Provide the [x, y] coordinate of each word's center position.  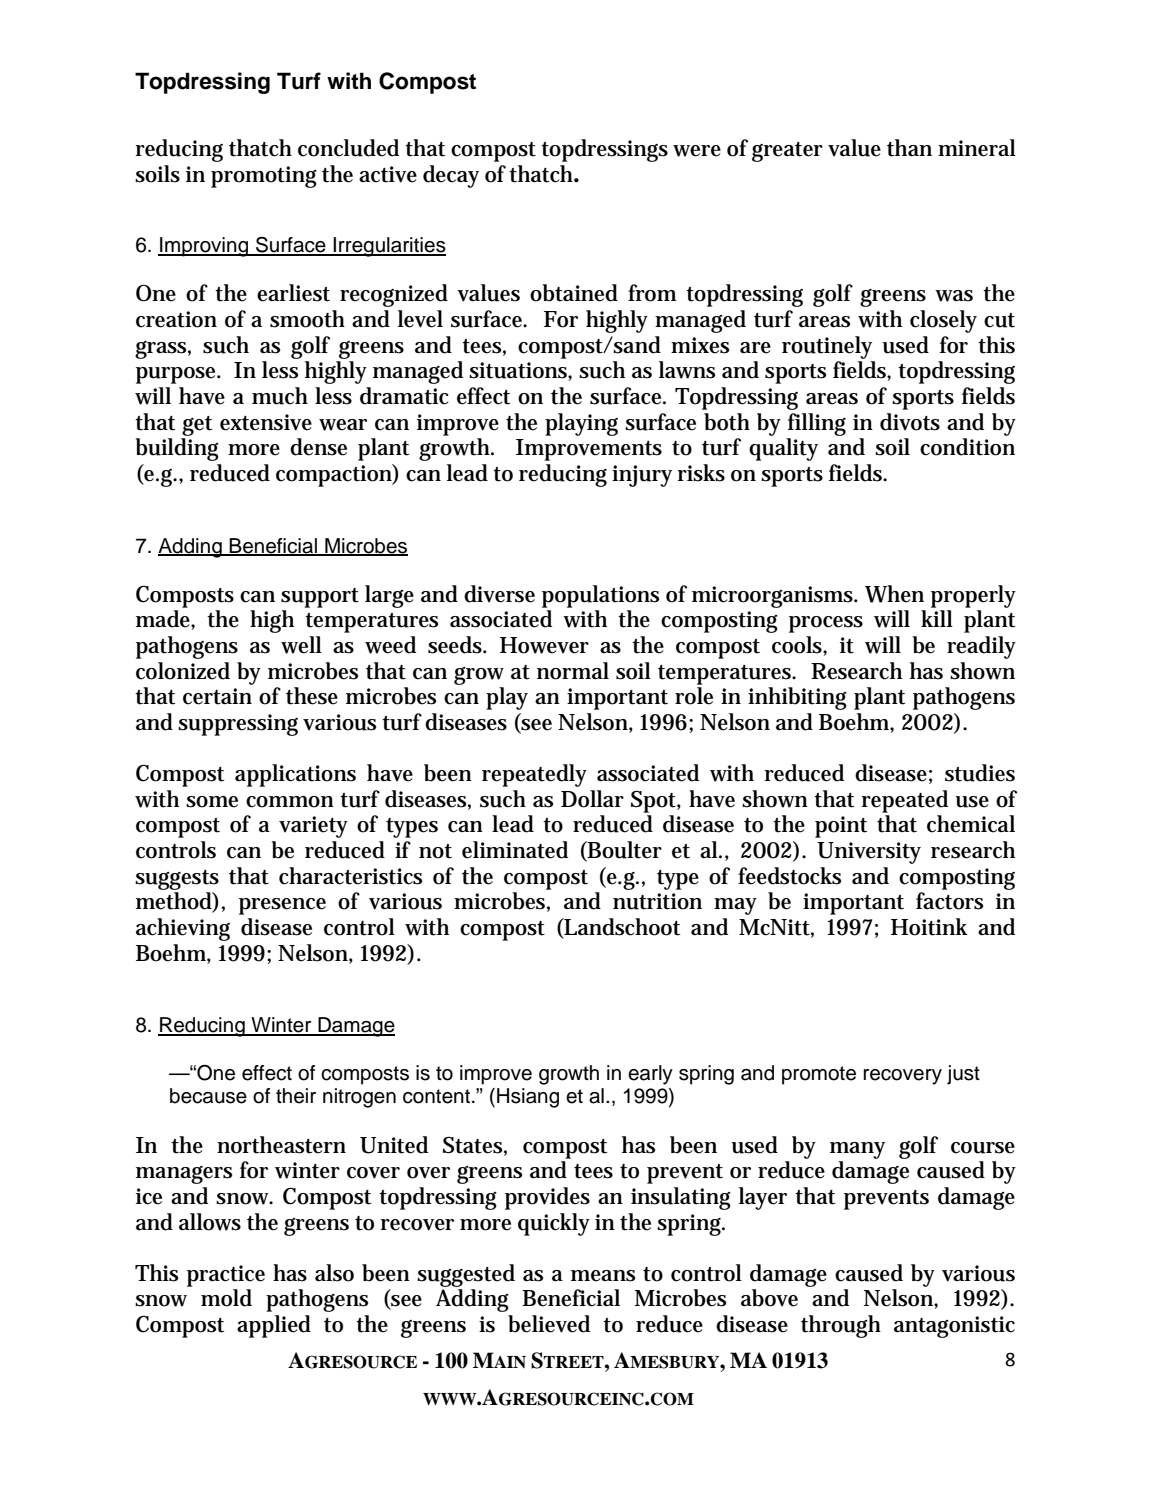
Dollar [592, 799]
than [909, 148]
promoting [264, 177]
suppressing [238, 725]
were [697, 151]
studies [980, 773]
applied [274, 1326]
